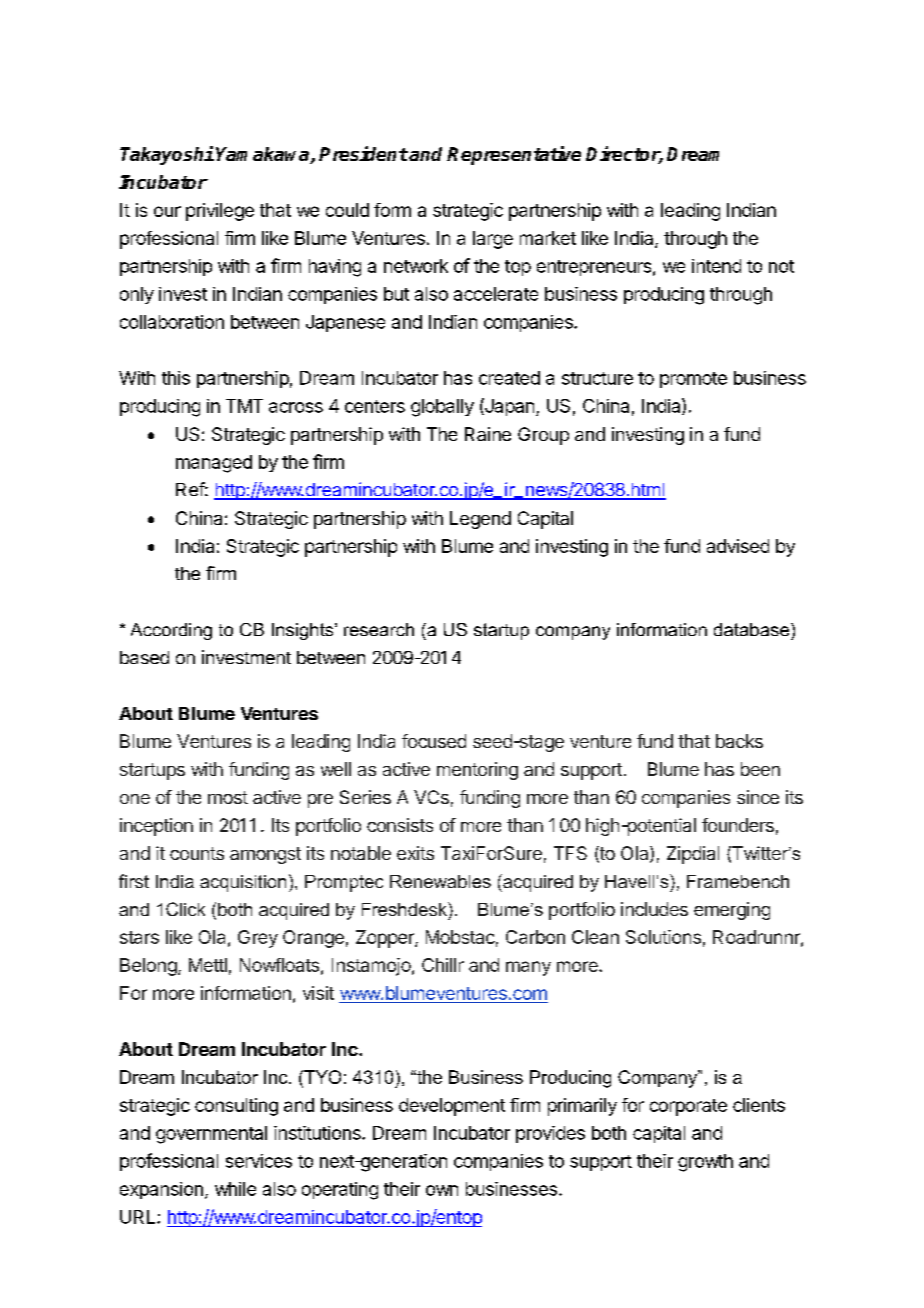  What do you see at coordinates (705, 1163) in the page?
I see `growth` at bounding box center [705, 1163].
